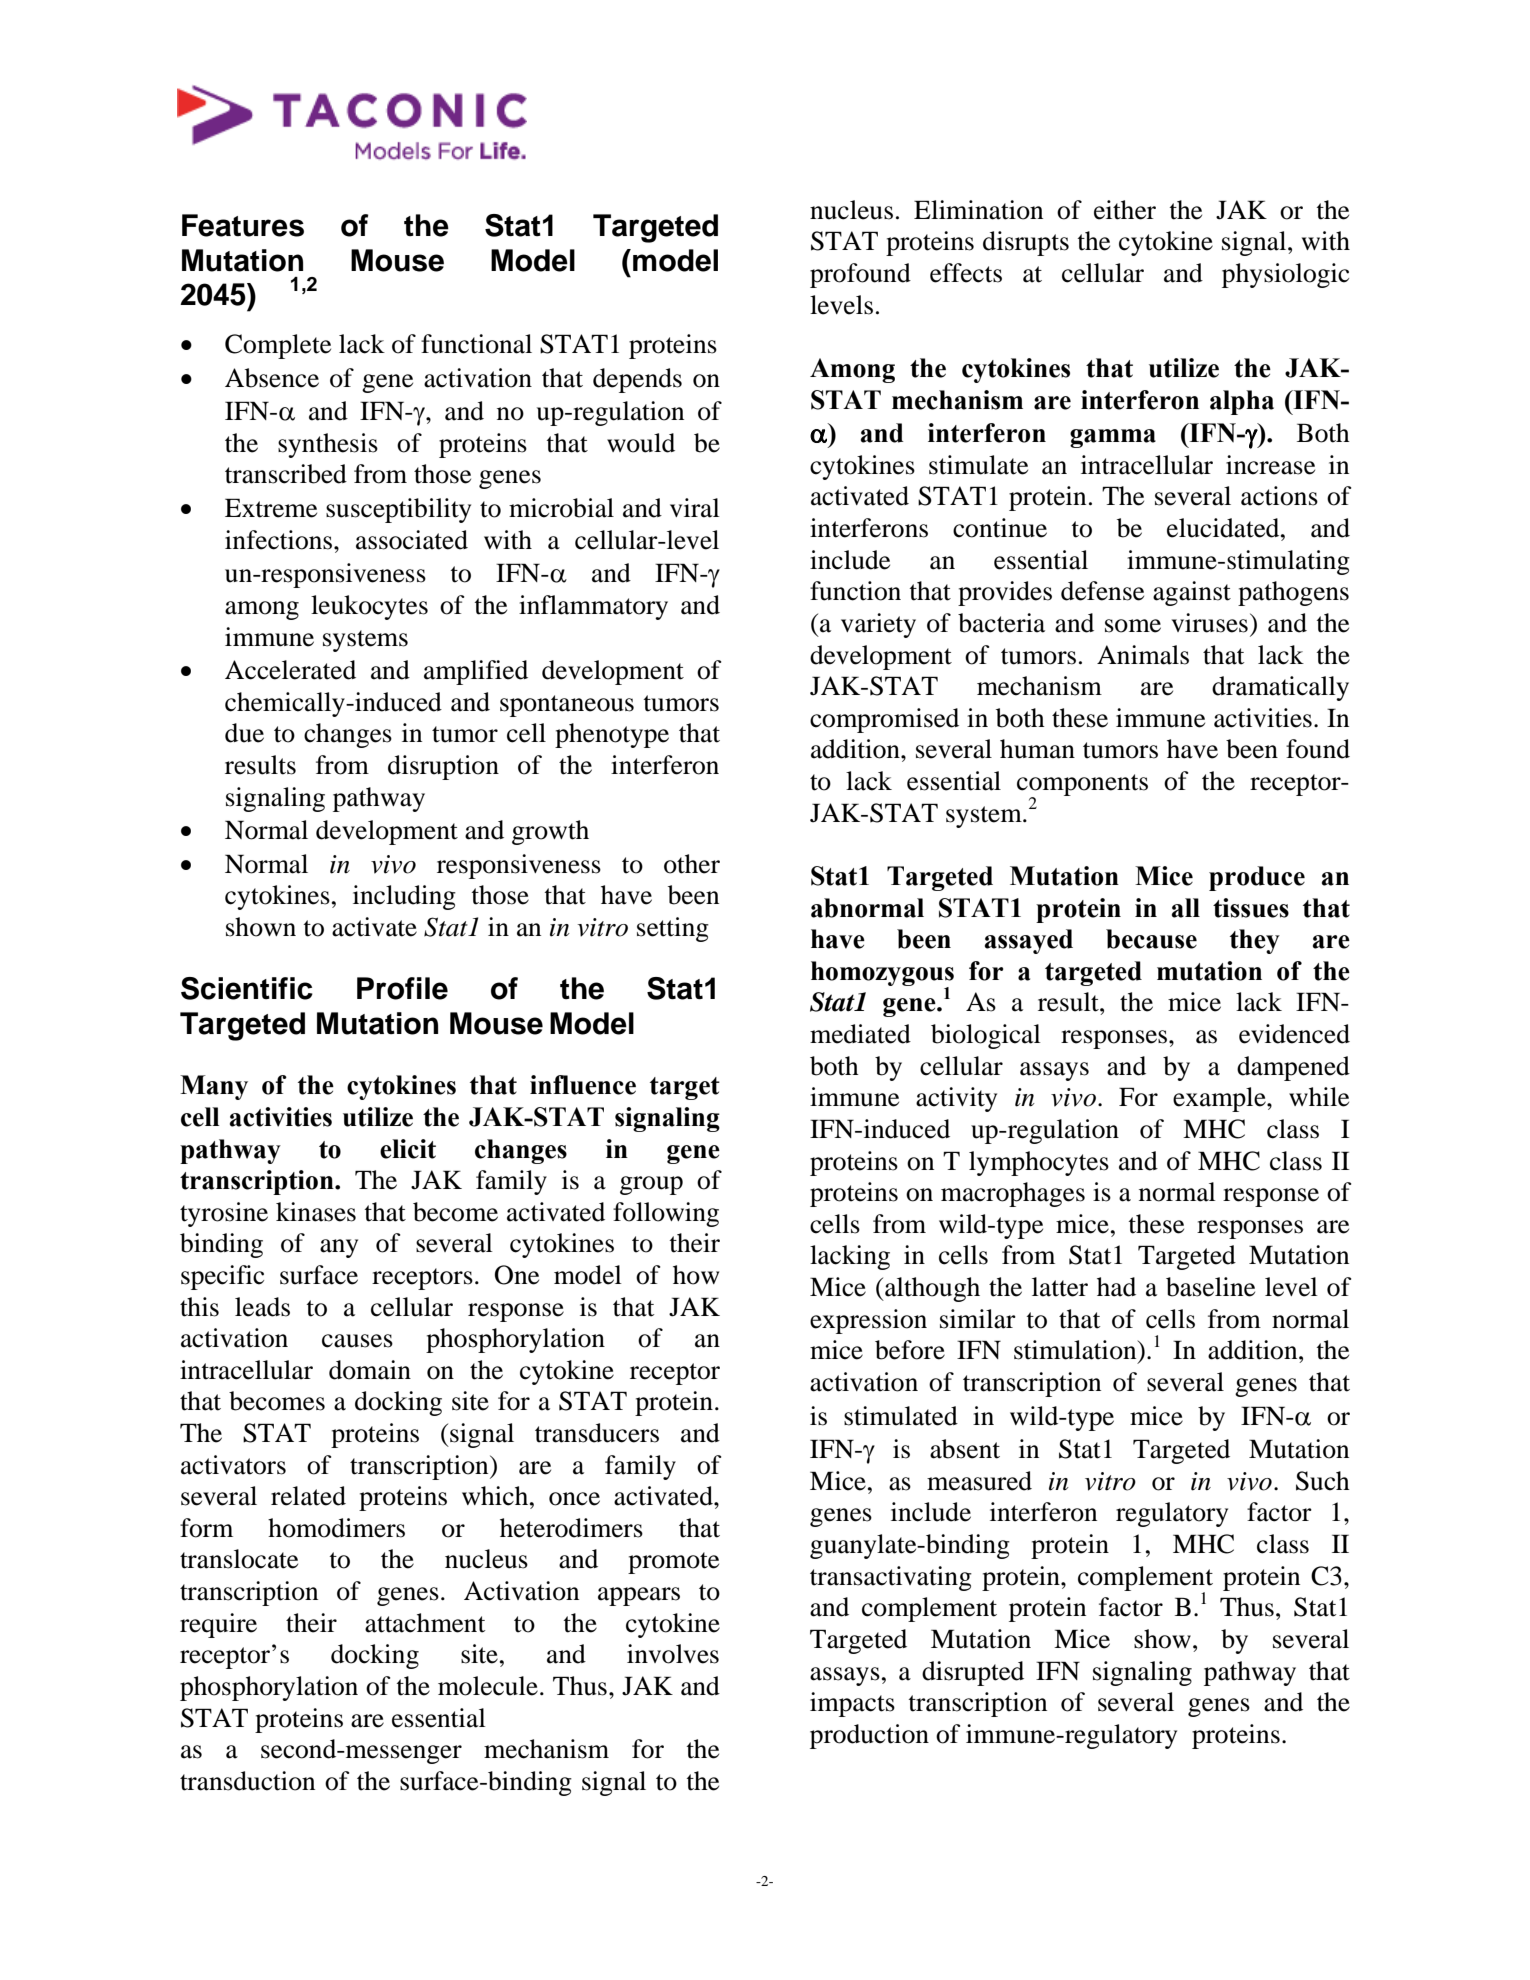 The image size is (1530, 1980). Describe the element at coordinates (692, 864) in the image. I see `other` at that location.
